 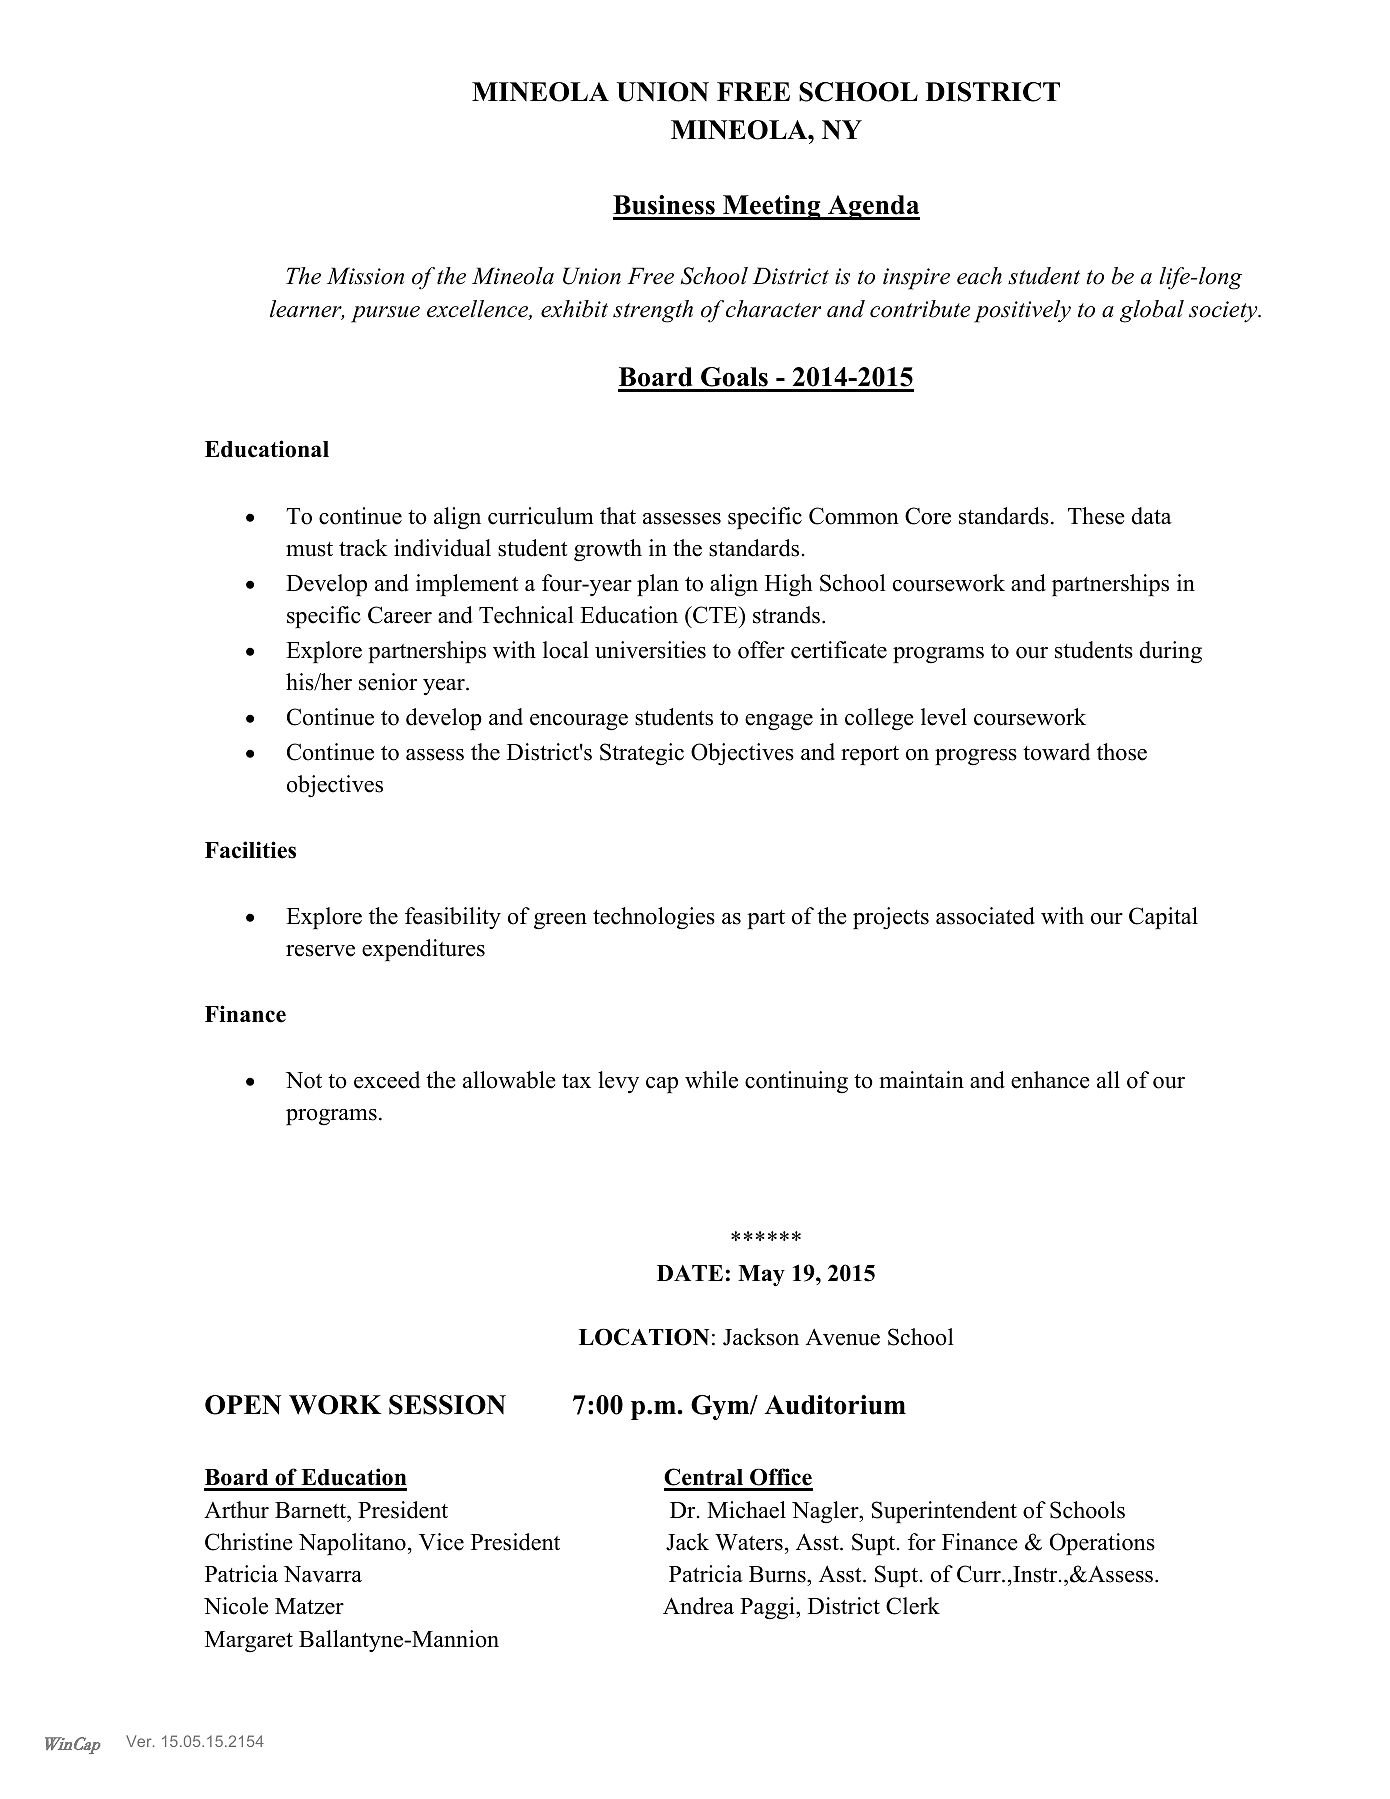 What do you see at coordinates (779, 722) in the screenshot?
I see `engage` at bounding box center [779, 722].
